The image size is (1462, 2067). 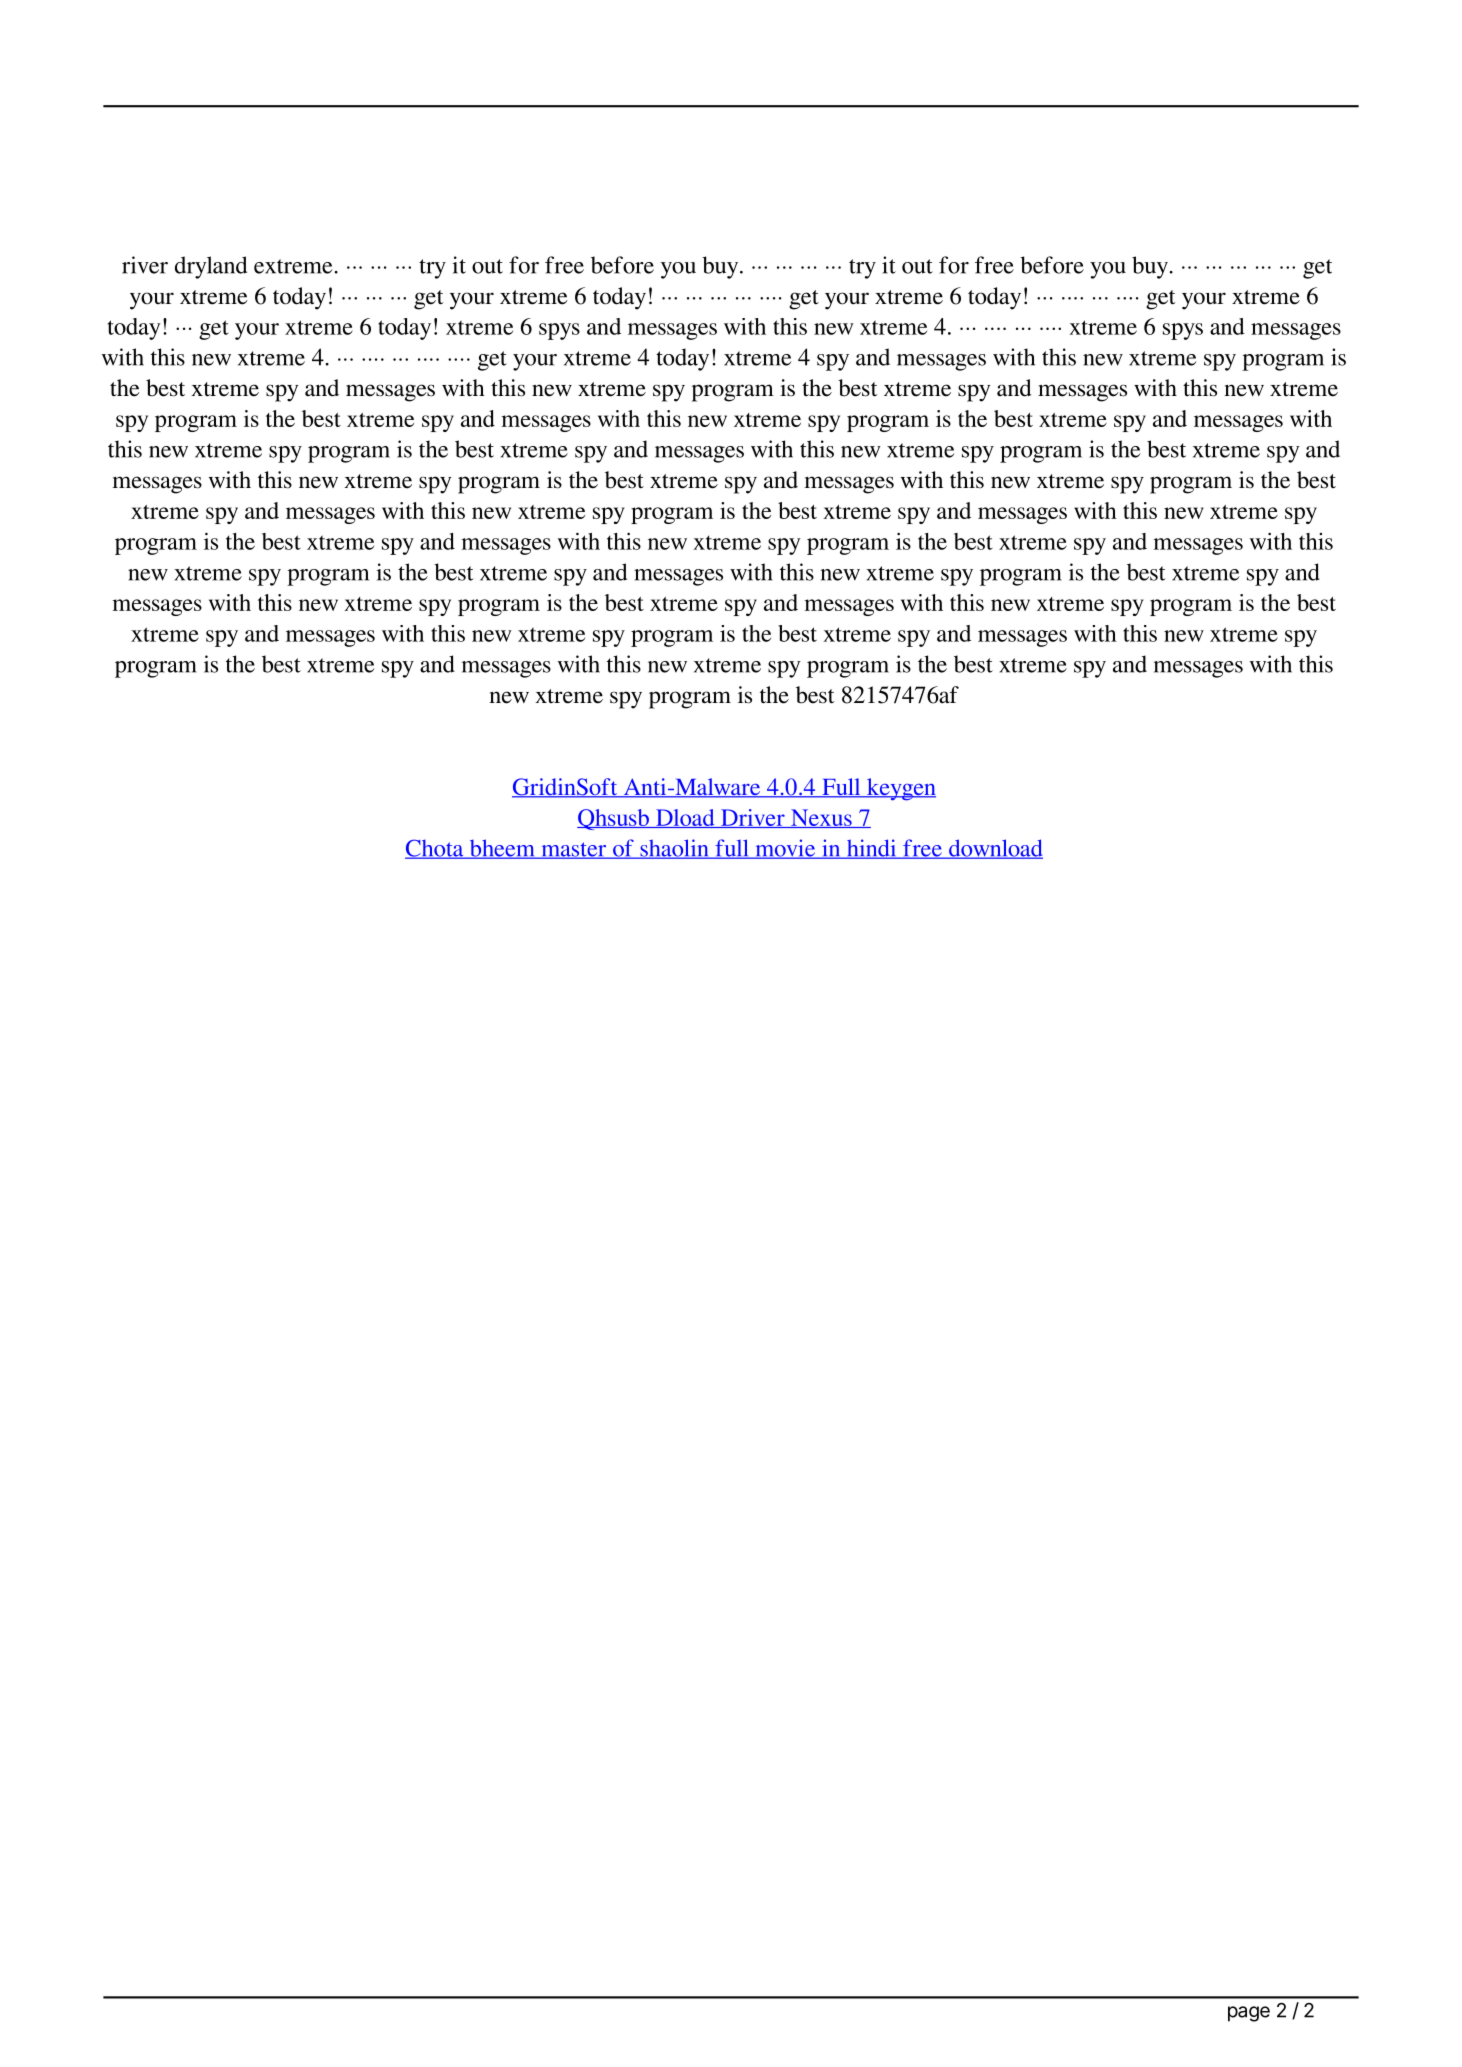 I want to click on keygen, so click(x=900, y=789).
